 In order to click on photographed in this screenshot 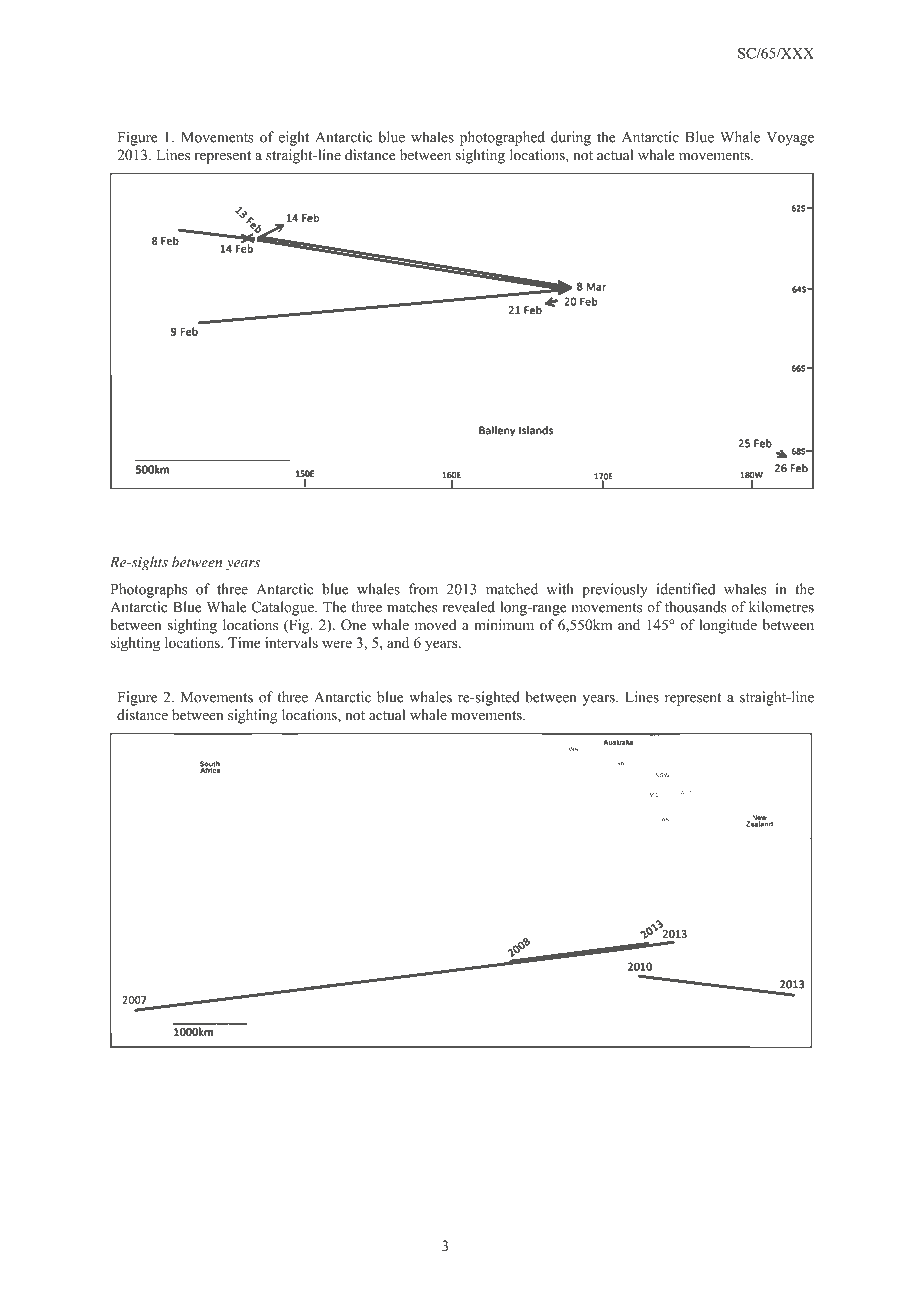, I will do `click(502, 138)`.
